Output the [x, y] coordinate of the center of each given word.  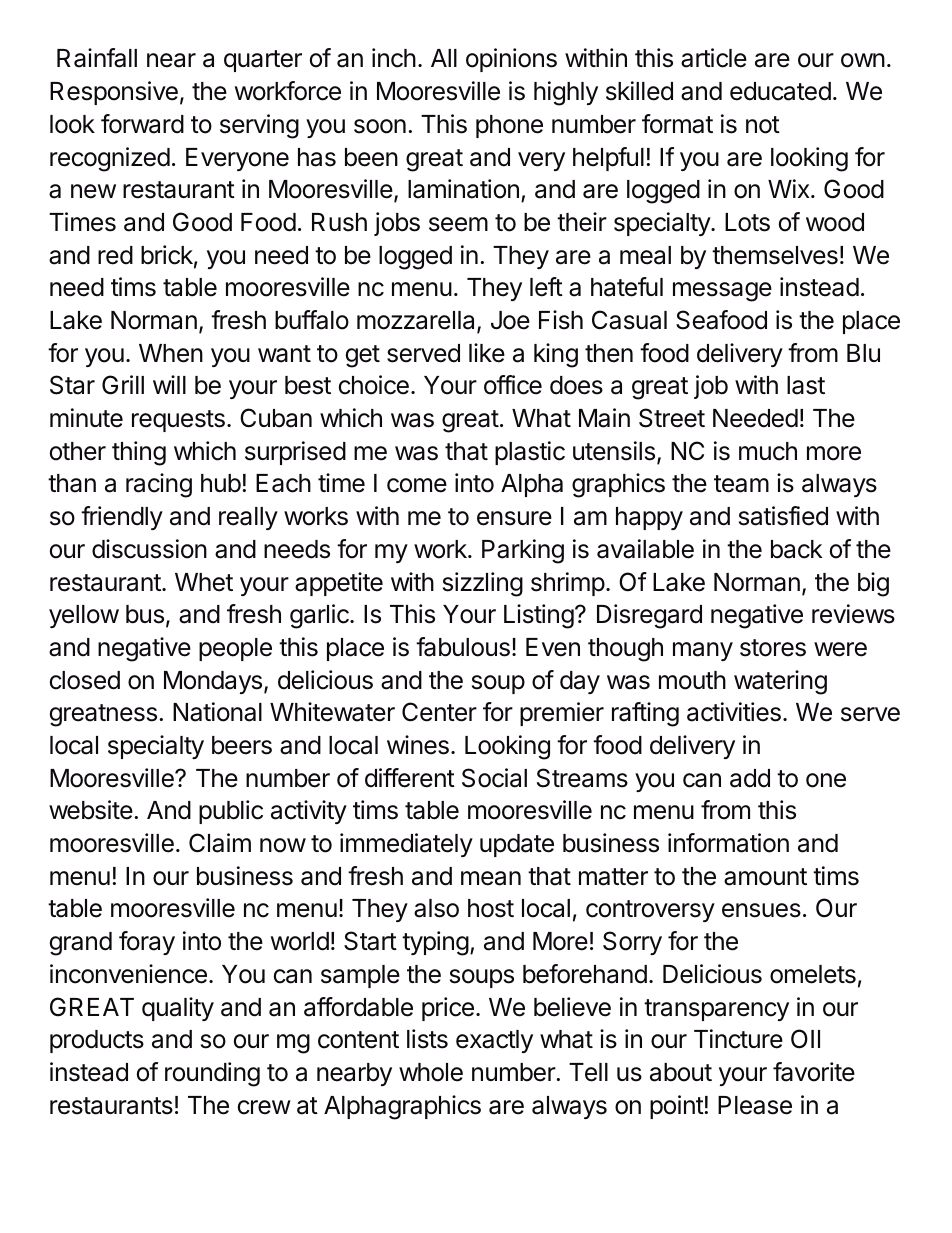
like [487, 353]
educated [780, 91]
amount [765, 877]
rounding [212, 1074]
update [517, 845]
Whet [204, 582]
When [171, 353]
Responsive [114, 93]
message [722, 292]
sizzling [483, 584]
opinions [511, 60]
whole [431, 1072]
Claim [220, 843]
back [797, 549]
